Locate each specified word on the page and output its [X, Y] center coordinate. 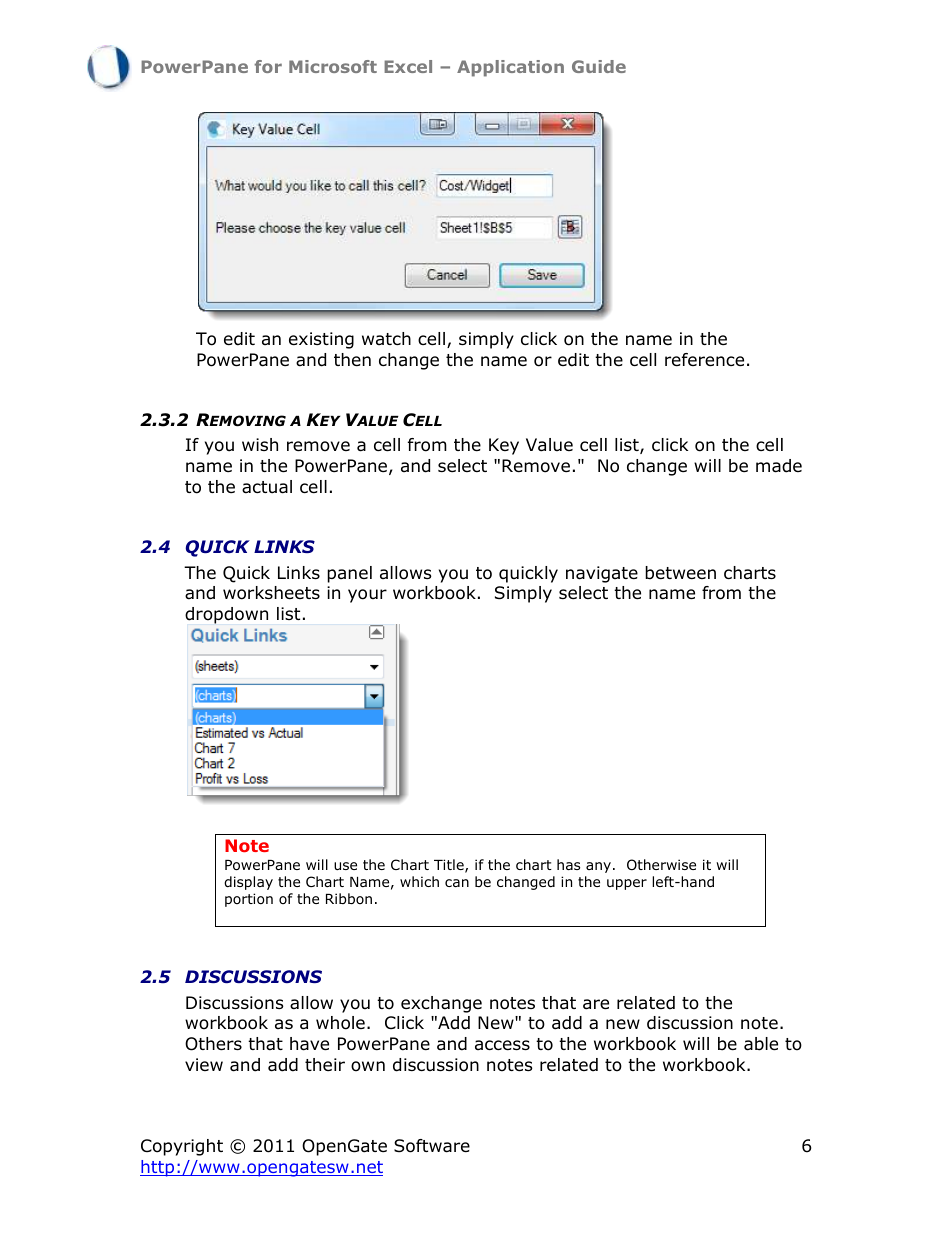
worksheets [271, 593]
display [248, 883]
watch [386, 338]
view [204, 1064]
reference [704, 360]
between [680, 573]
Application [510, 68]
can [457, 883]
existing [321, 340]
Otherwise [661, 865]
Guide [599, 66]
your [367, 596]
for [268, 66]
